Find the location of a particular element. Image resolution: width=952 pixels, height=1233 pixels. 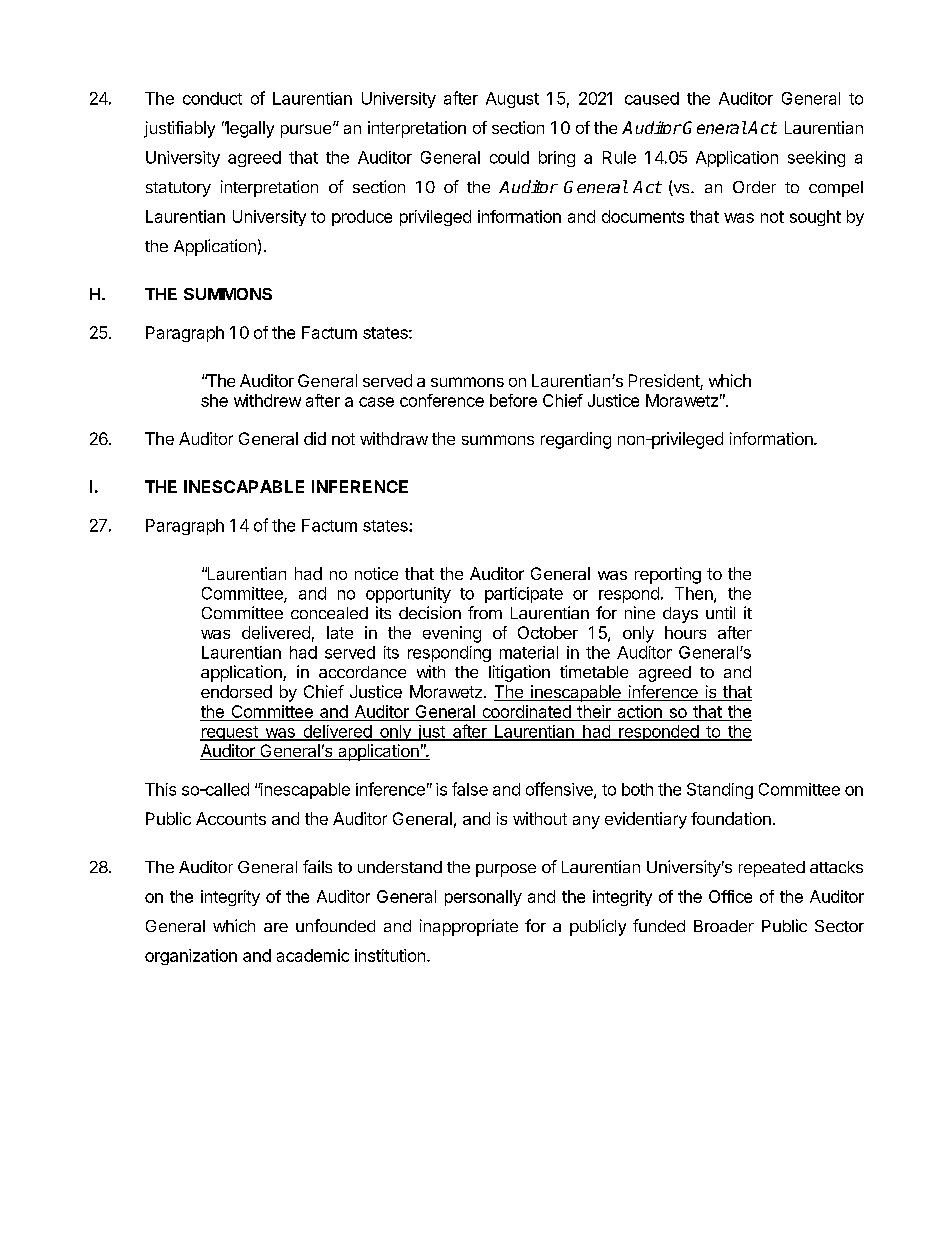

seeking is located at coordinates (816, 159).
